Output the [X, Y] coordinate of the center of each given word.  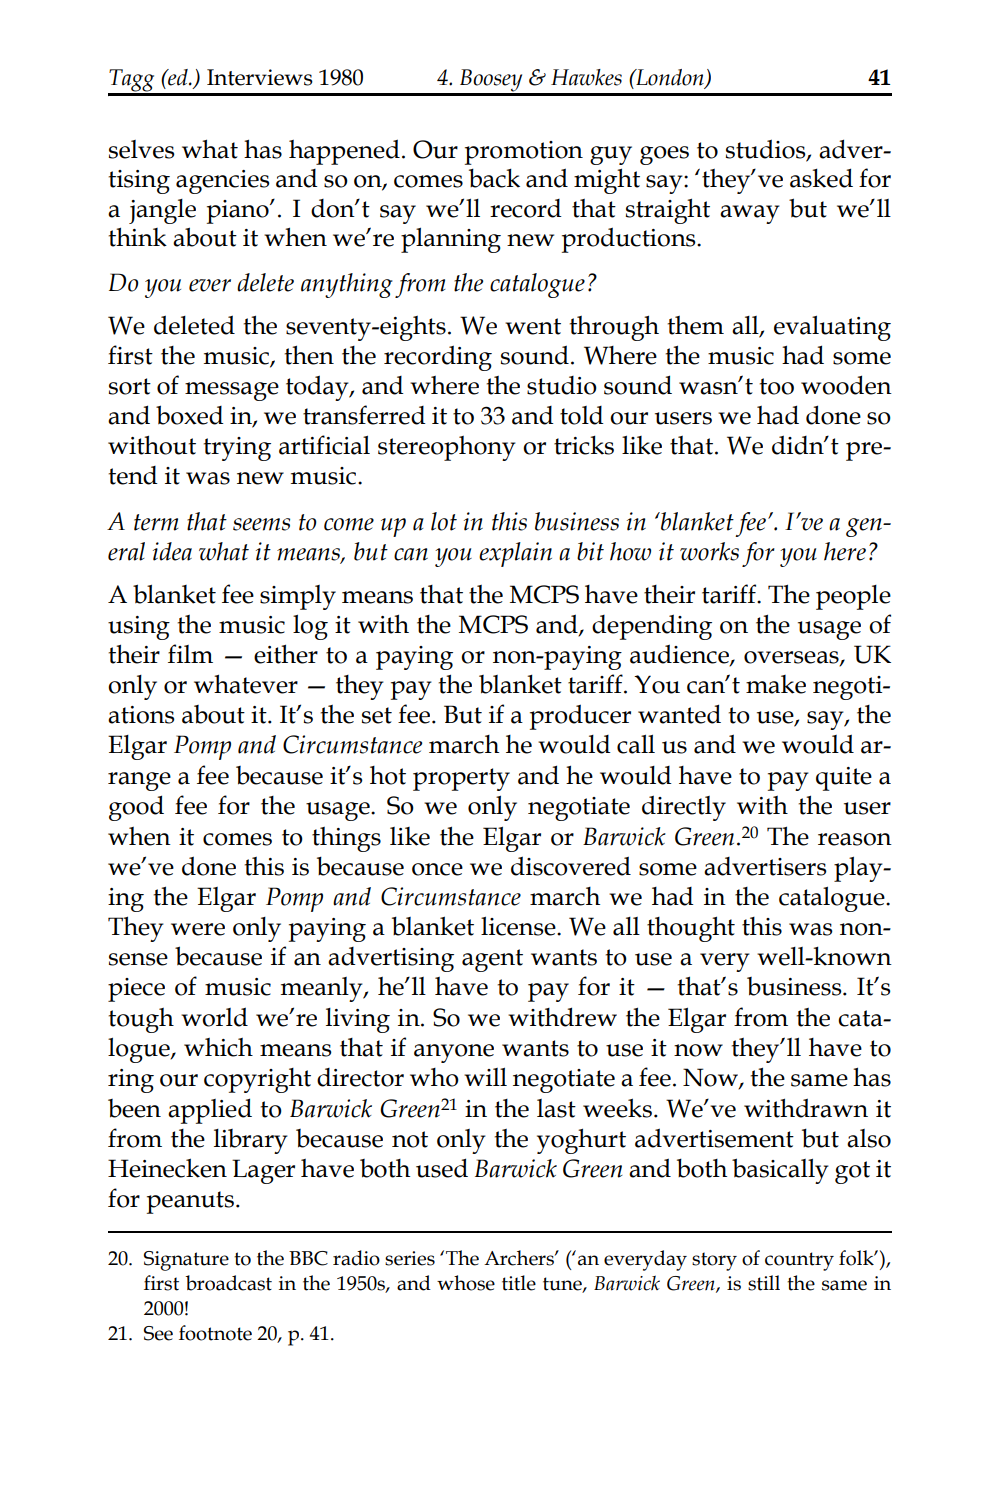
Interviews [260, 77]
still [764, 1283]
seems [261, 524]
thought [691, 929]
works [709, 551]
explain [515, 554]
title [519, 1283]
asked [821, 178]
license [519, 926]
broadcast [229, 1283]
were [198, 929]
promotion [524, 153]
